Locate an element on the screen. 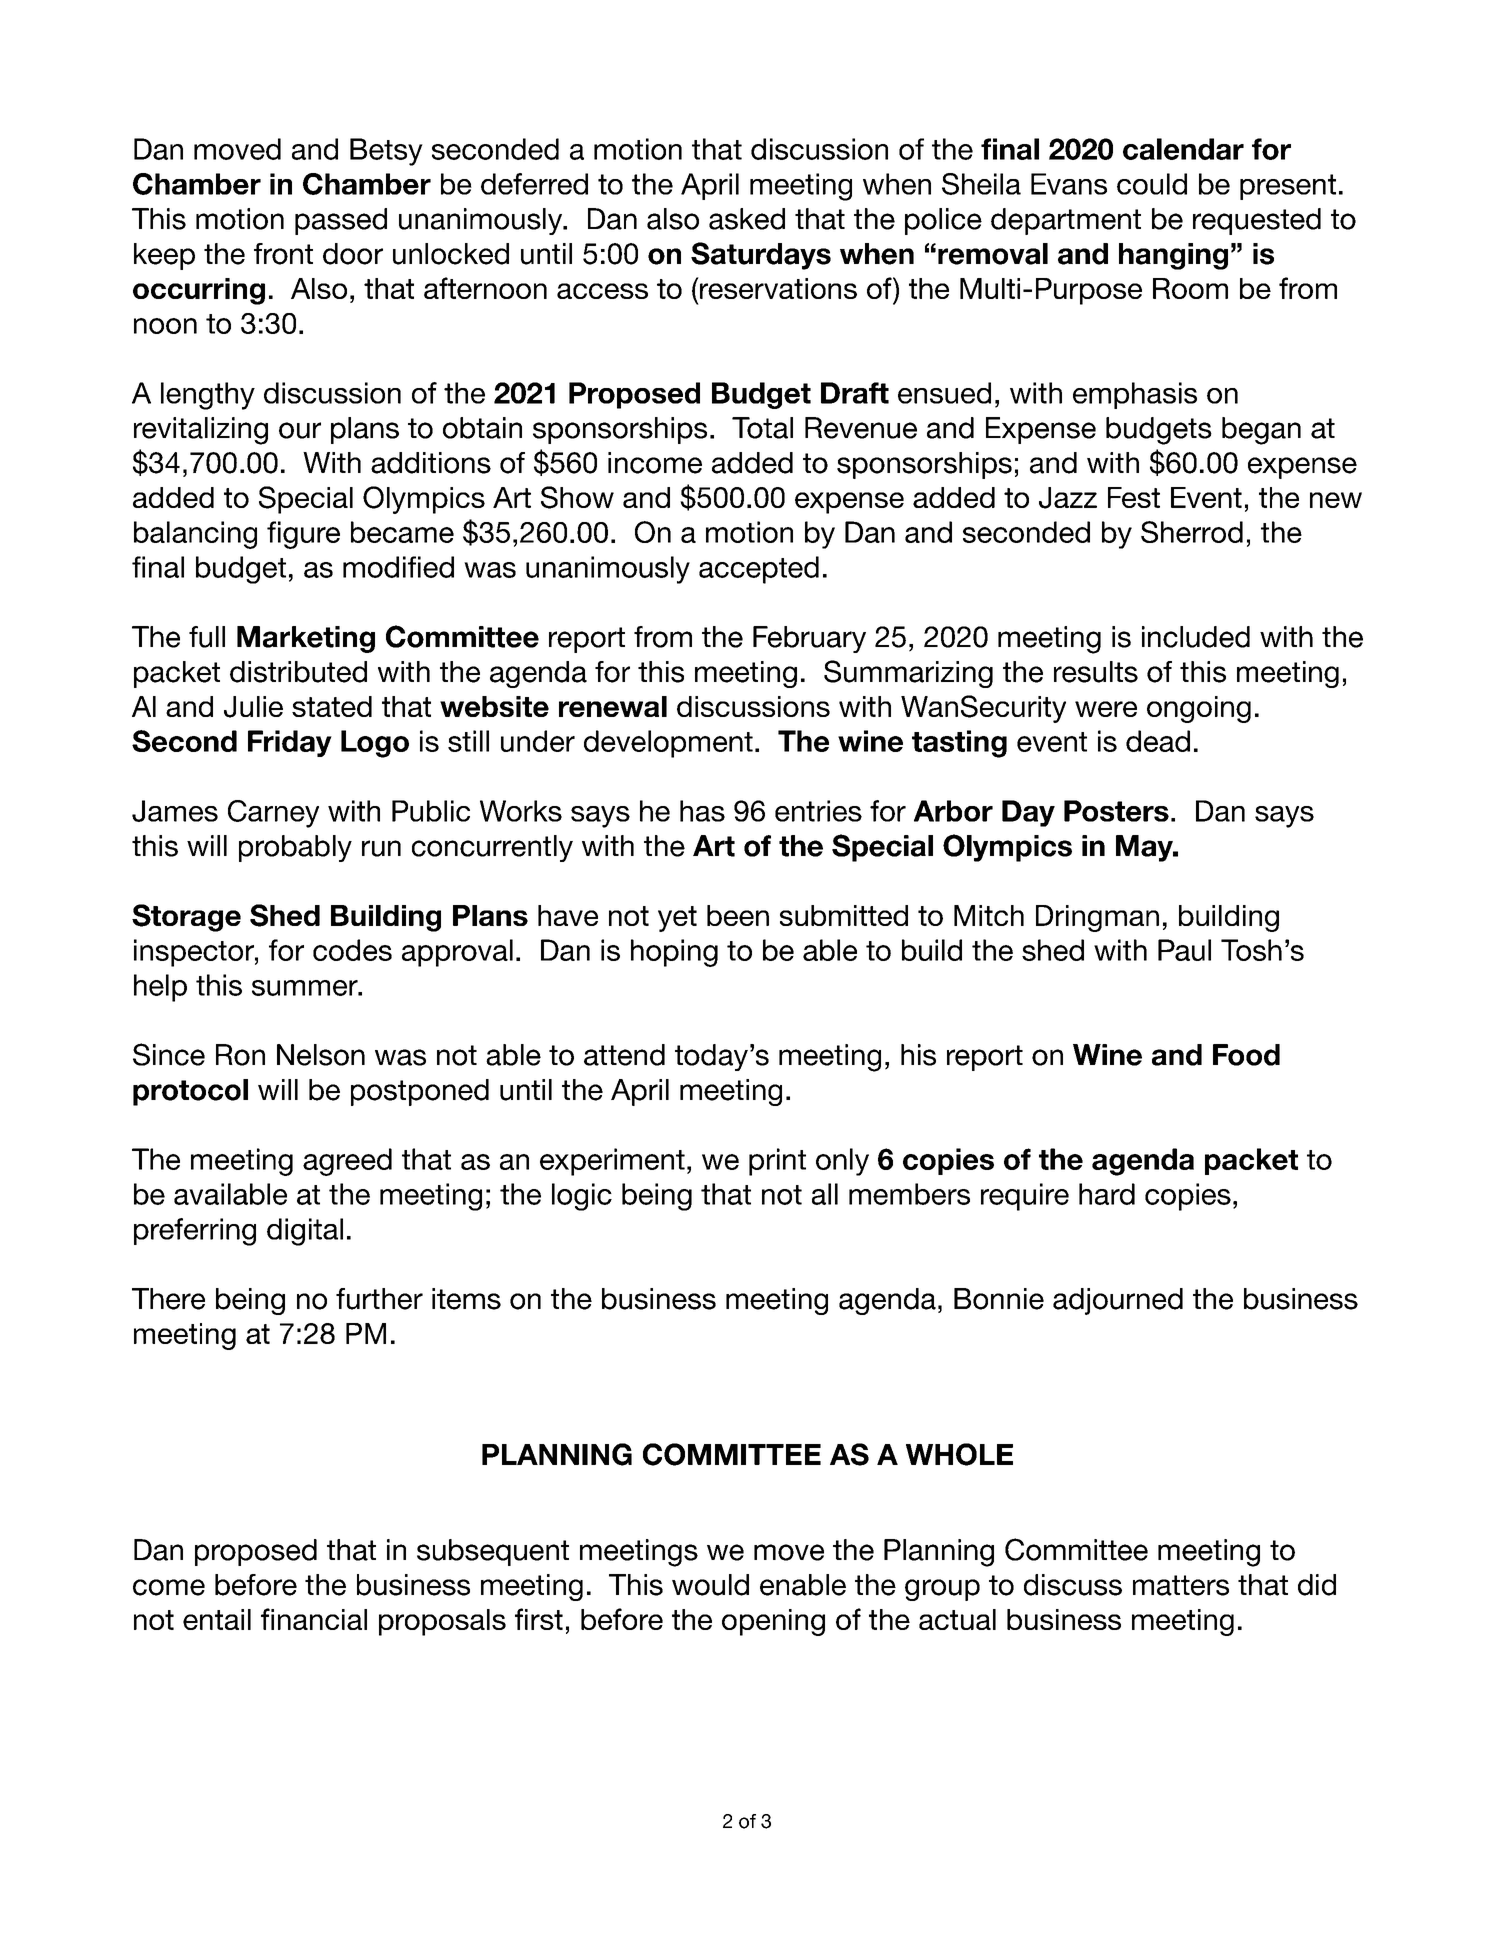  matters is located at coordinates (1181, 1585).
